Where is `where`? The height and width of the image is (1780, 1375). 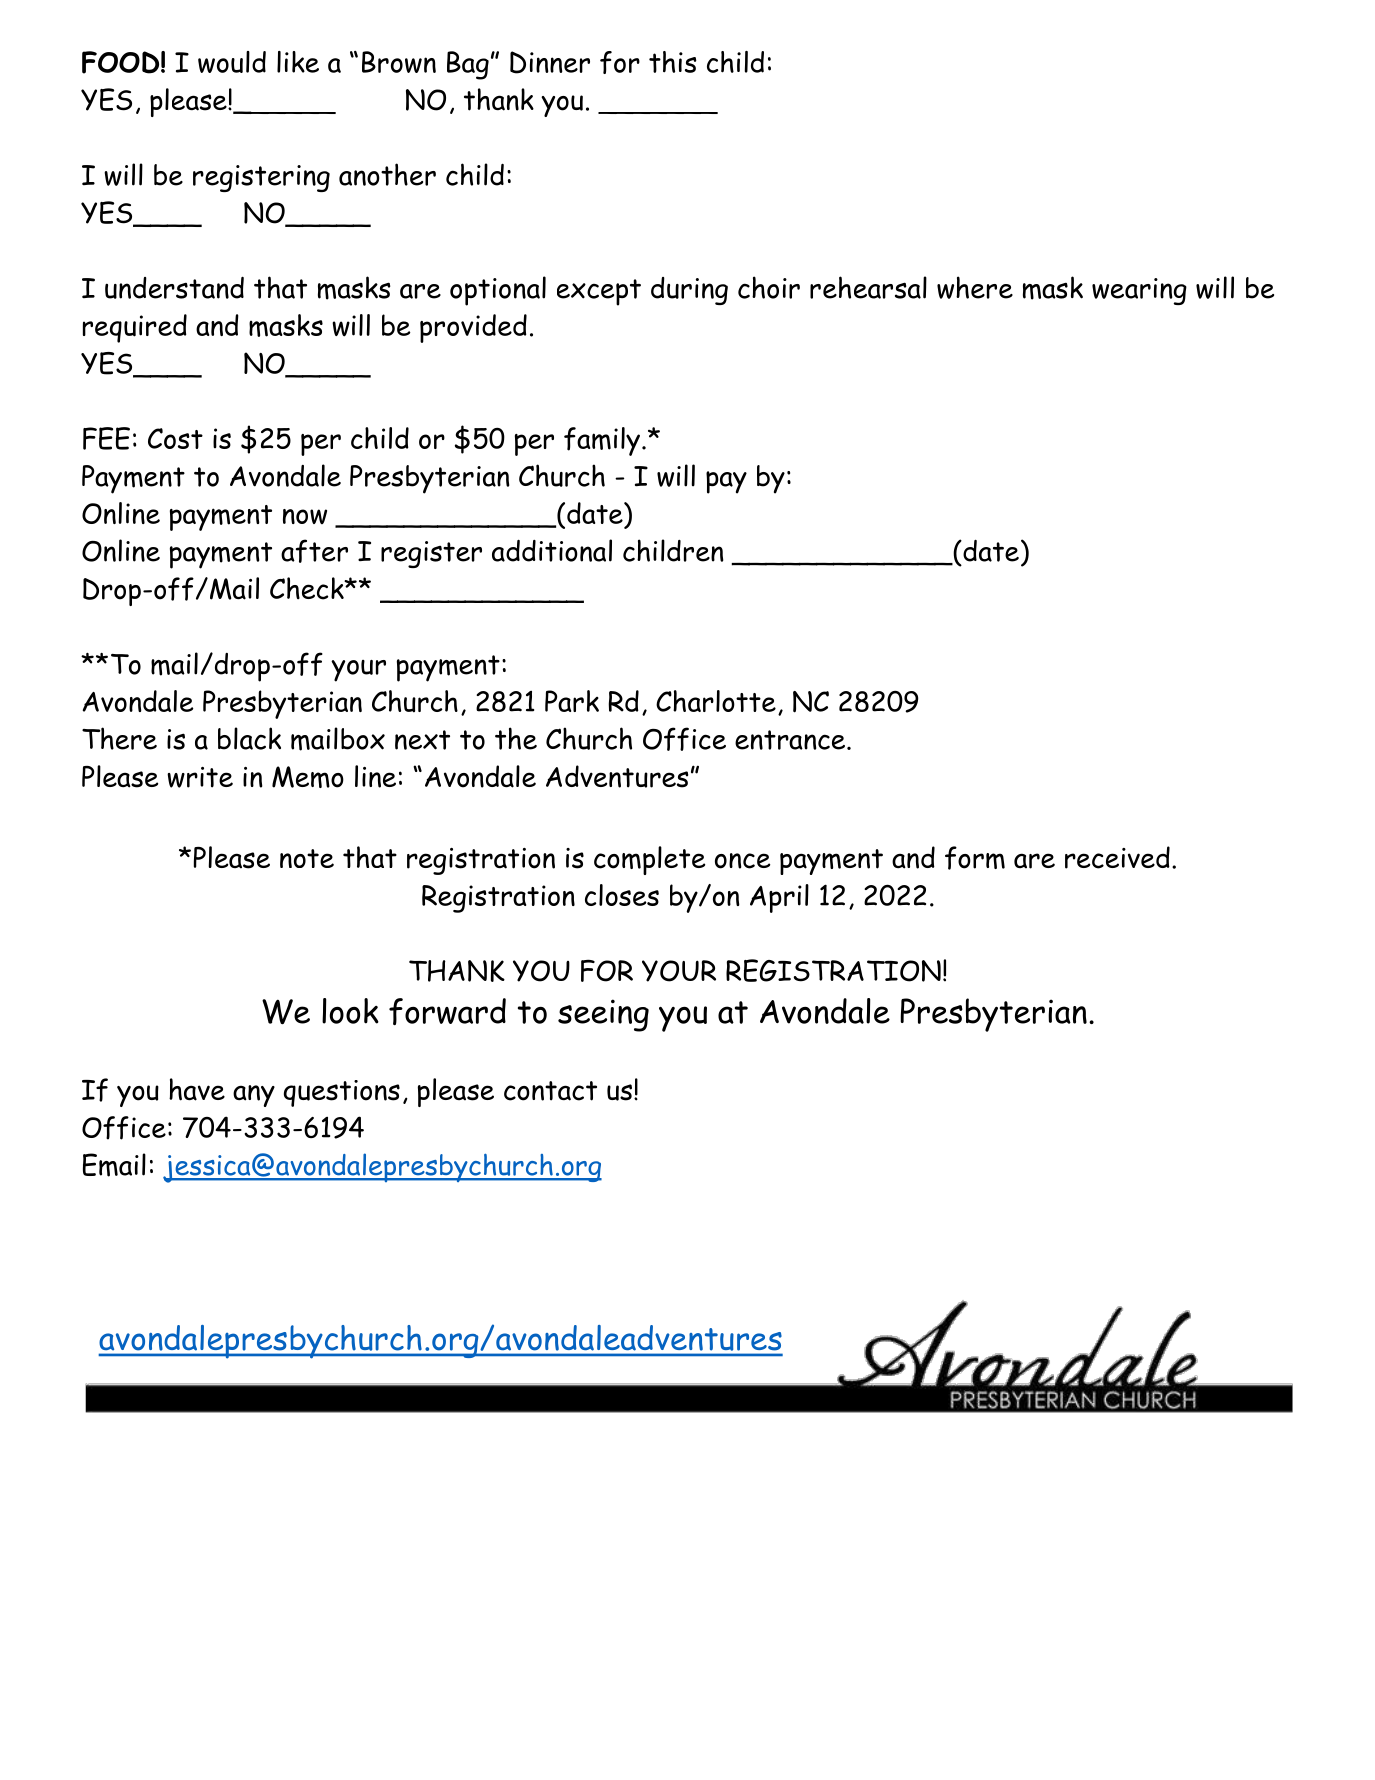 where is located at coordinates (975, 287).
